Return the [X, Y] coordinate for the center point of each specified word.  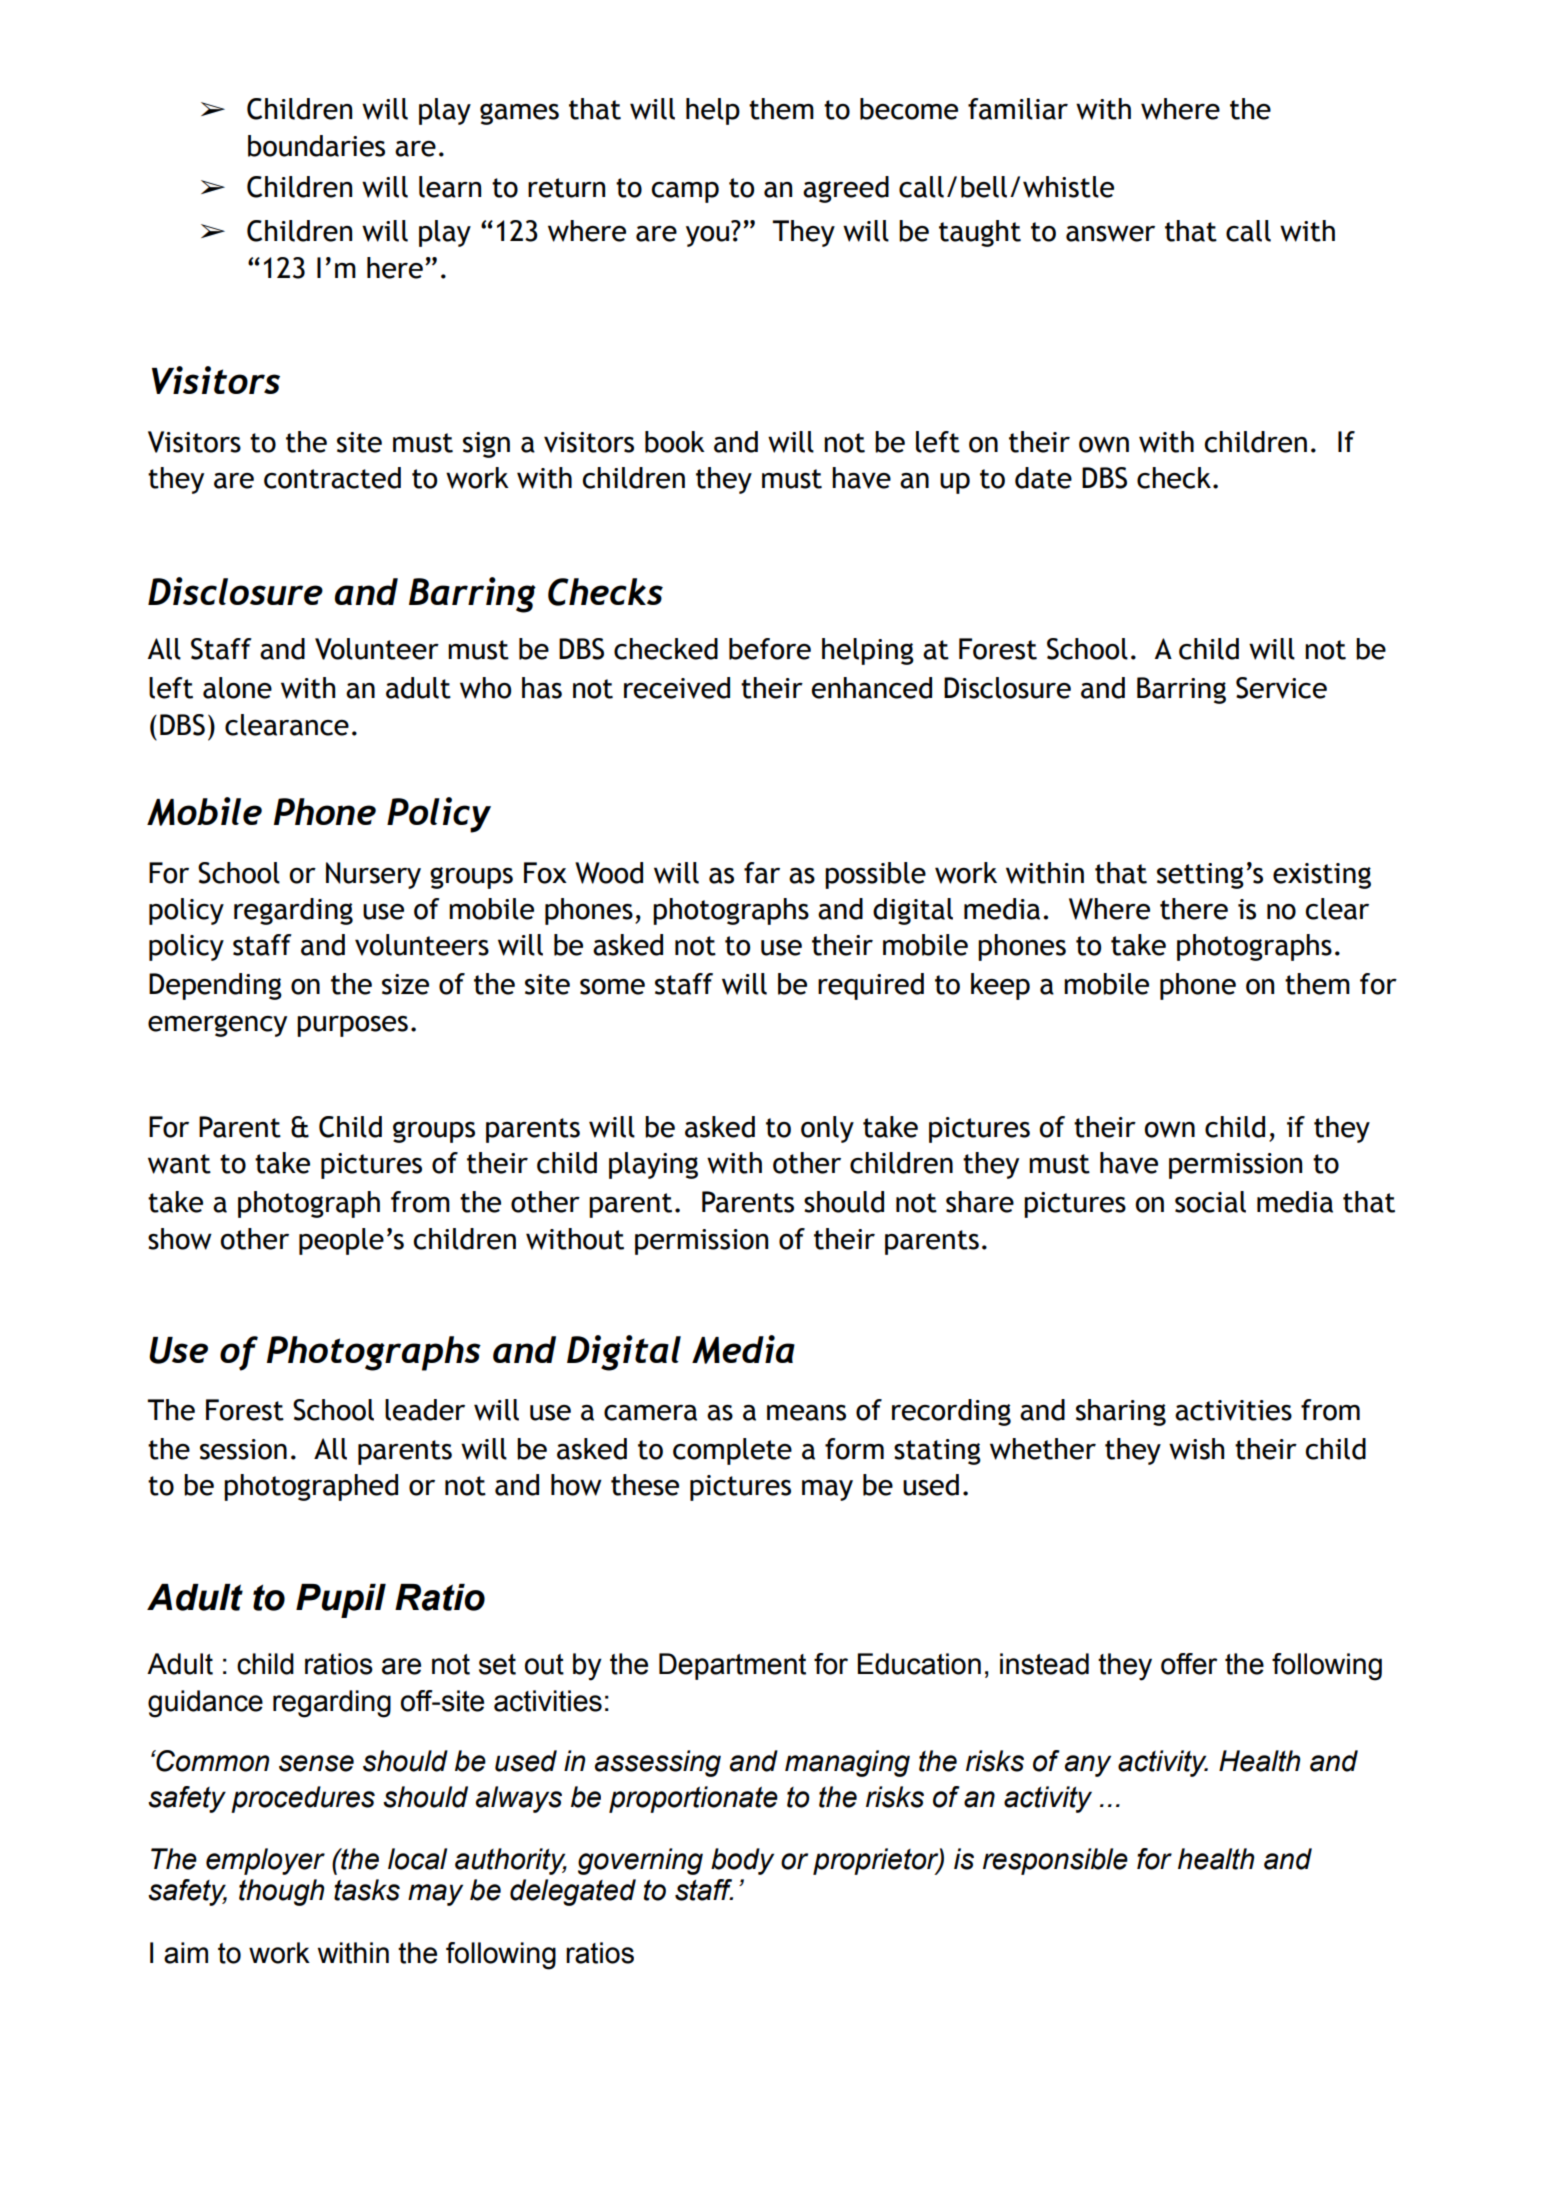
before [770, 649]
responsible [1055, 1861]
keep [1000, 986]
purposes [352, 1026]
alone [237, 688]
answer [1110, 233]
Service [1281, 688]
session [243, 1449]
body [742, 1861]
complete [732, 1451]
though [282, 1892]
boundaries [316, 146]
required [871, 986]
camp [685, 192]
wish [1196, 1449]
